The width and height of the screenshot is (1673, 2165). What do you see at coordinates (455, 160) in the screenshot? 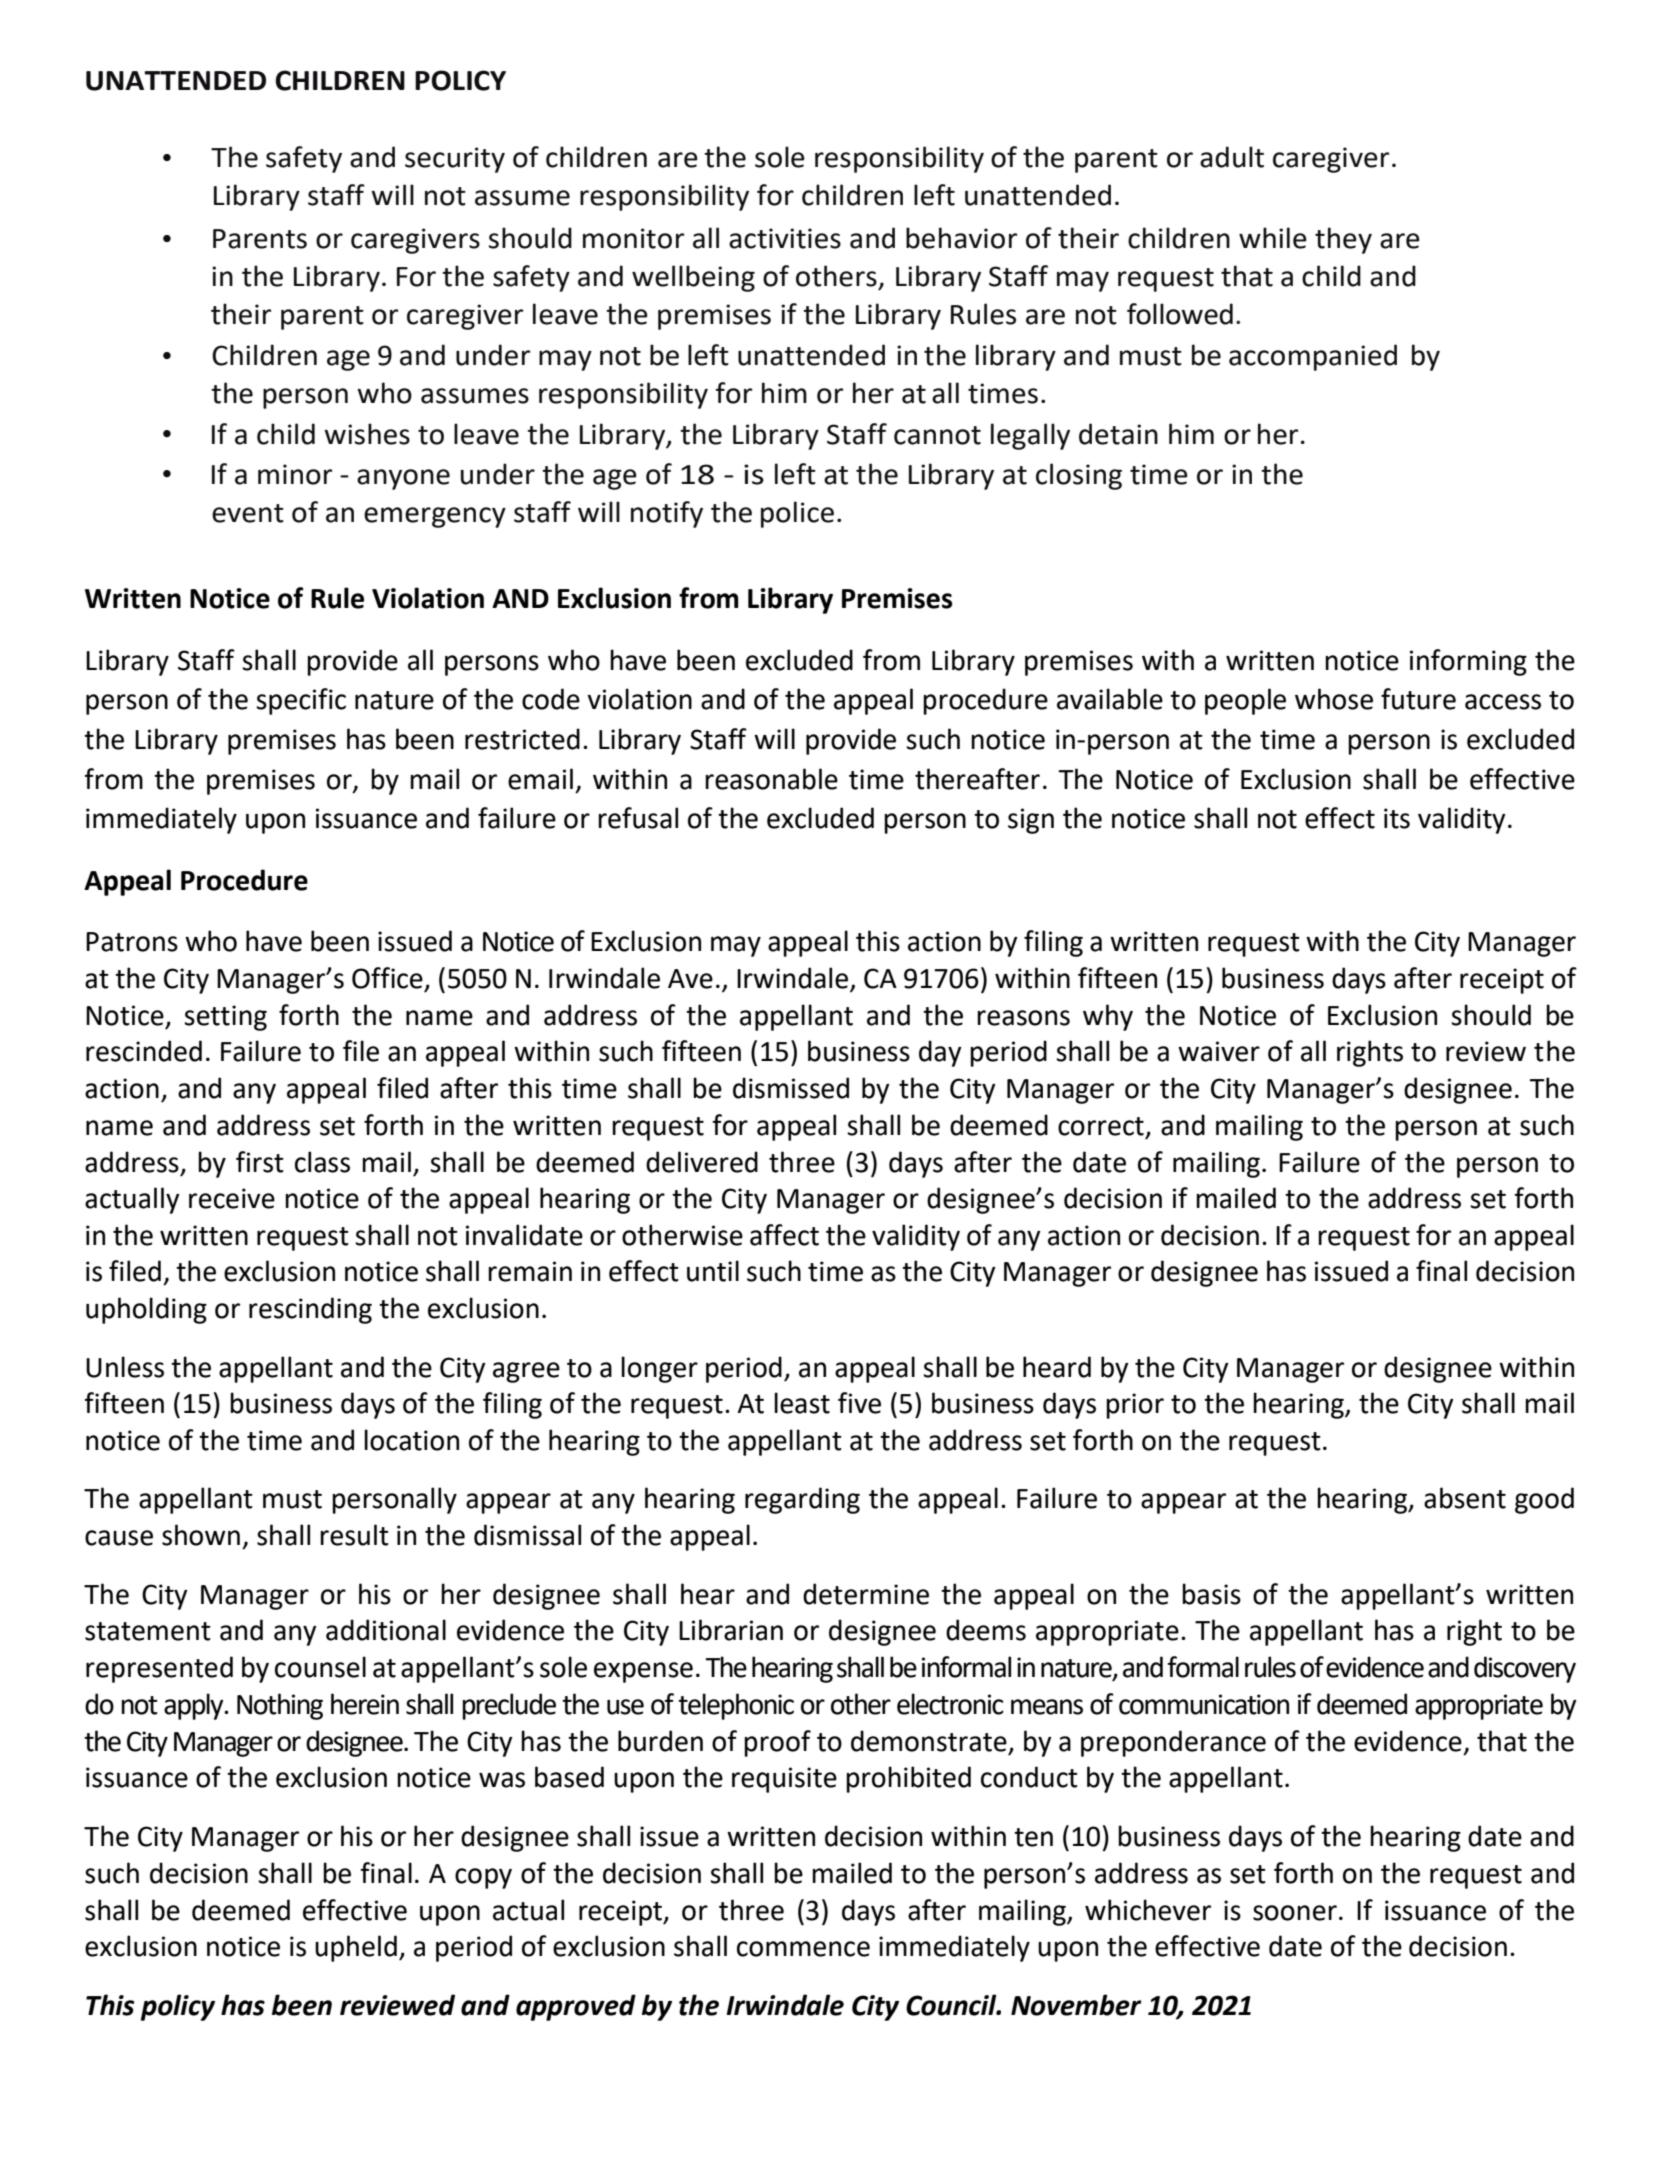
I see `security` at bounding box center [455, 160].
